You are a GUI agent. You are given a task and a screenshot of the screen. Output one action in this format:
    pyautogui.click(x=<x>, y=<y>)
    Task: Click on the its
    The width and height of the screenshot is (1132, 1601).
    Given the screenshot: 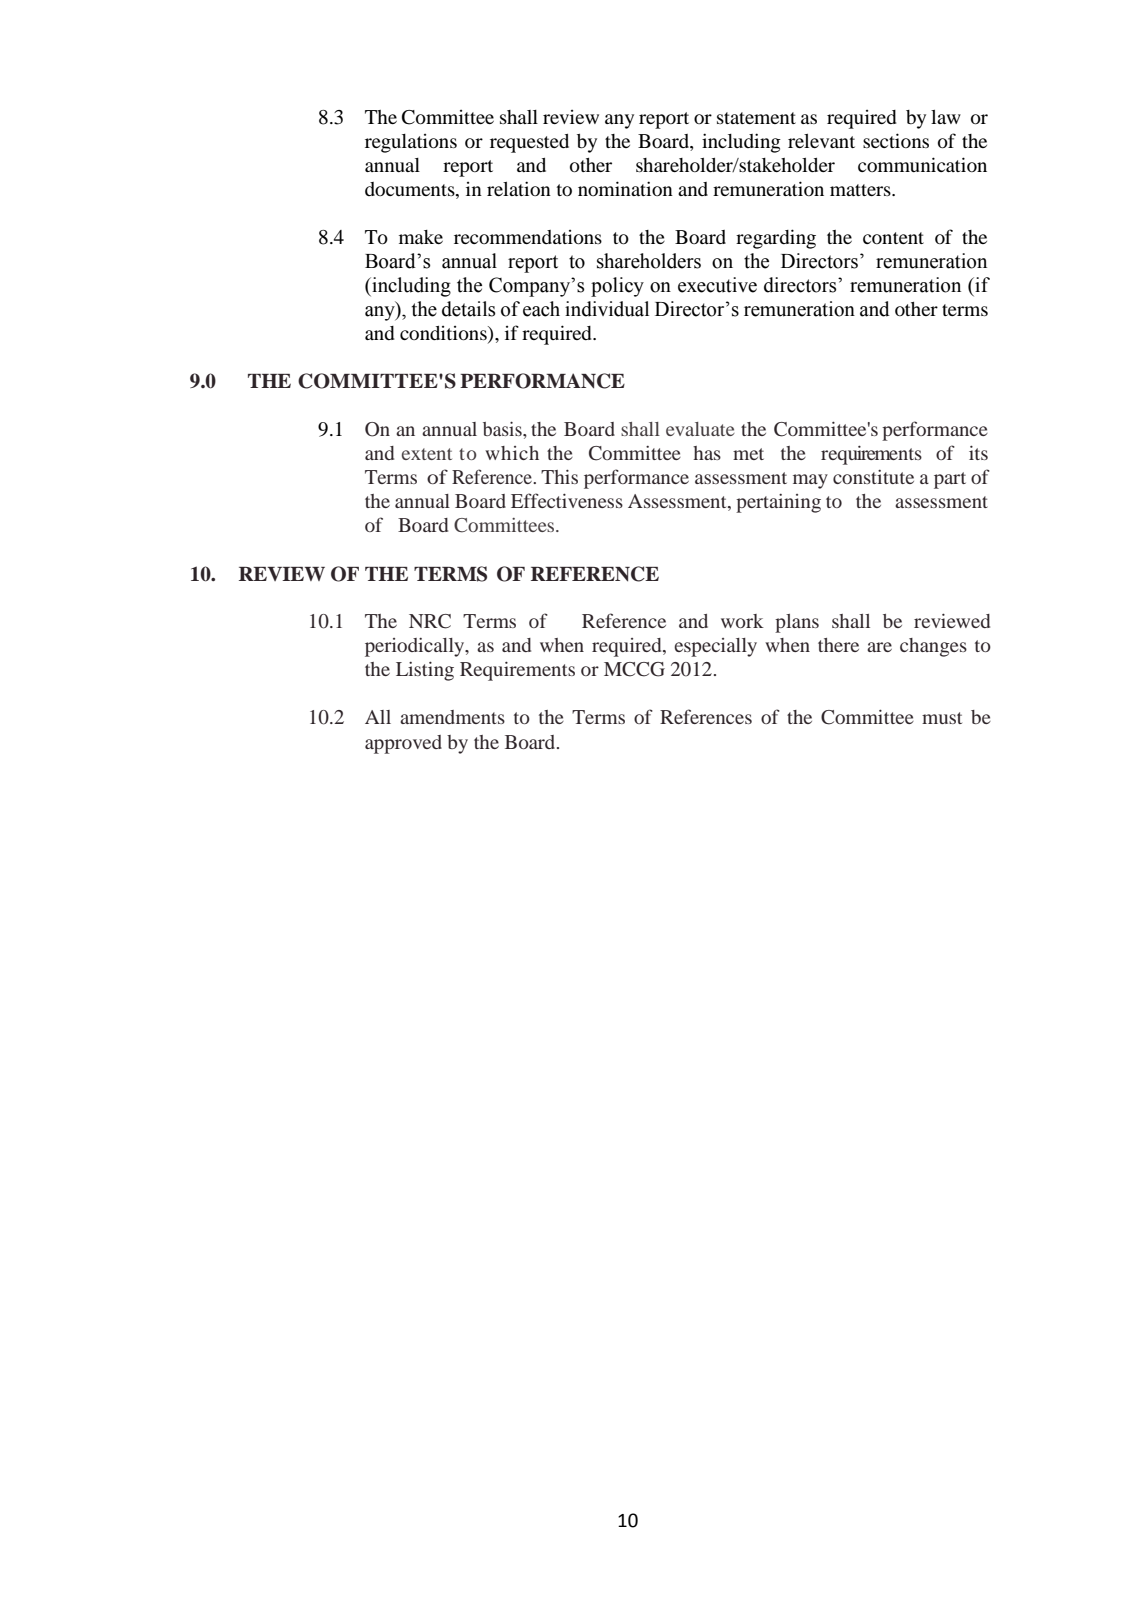 What is the action you would take?
    pyautogui.click(x=978, y=452)
